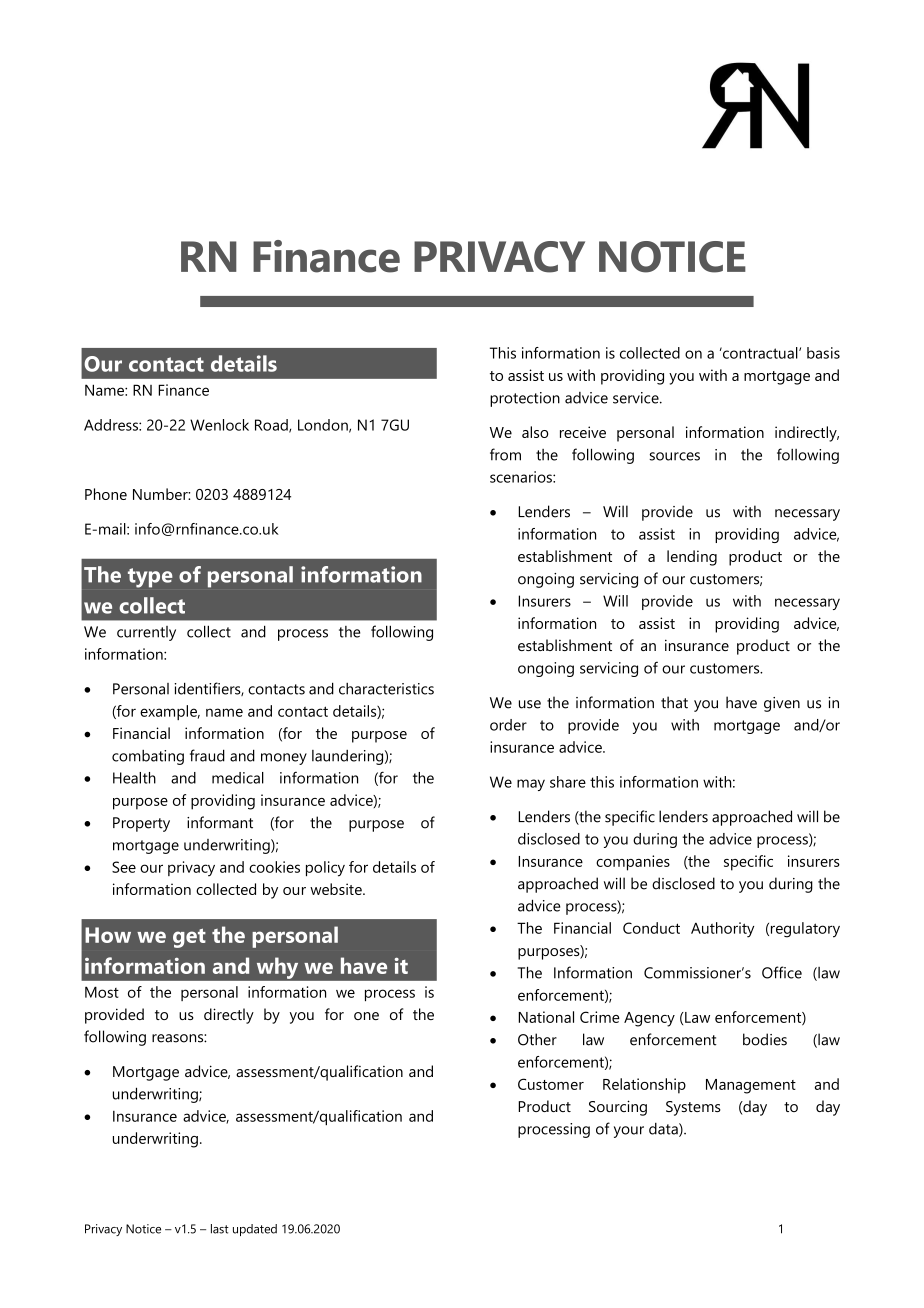  What do you see at coordinates (692, 558) in the screenshot?
I see `lending` at bounding box center [692, 558].
